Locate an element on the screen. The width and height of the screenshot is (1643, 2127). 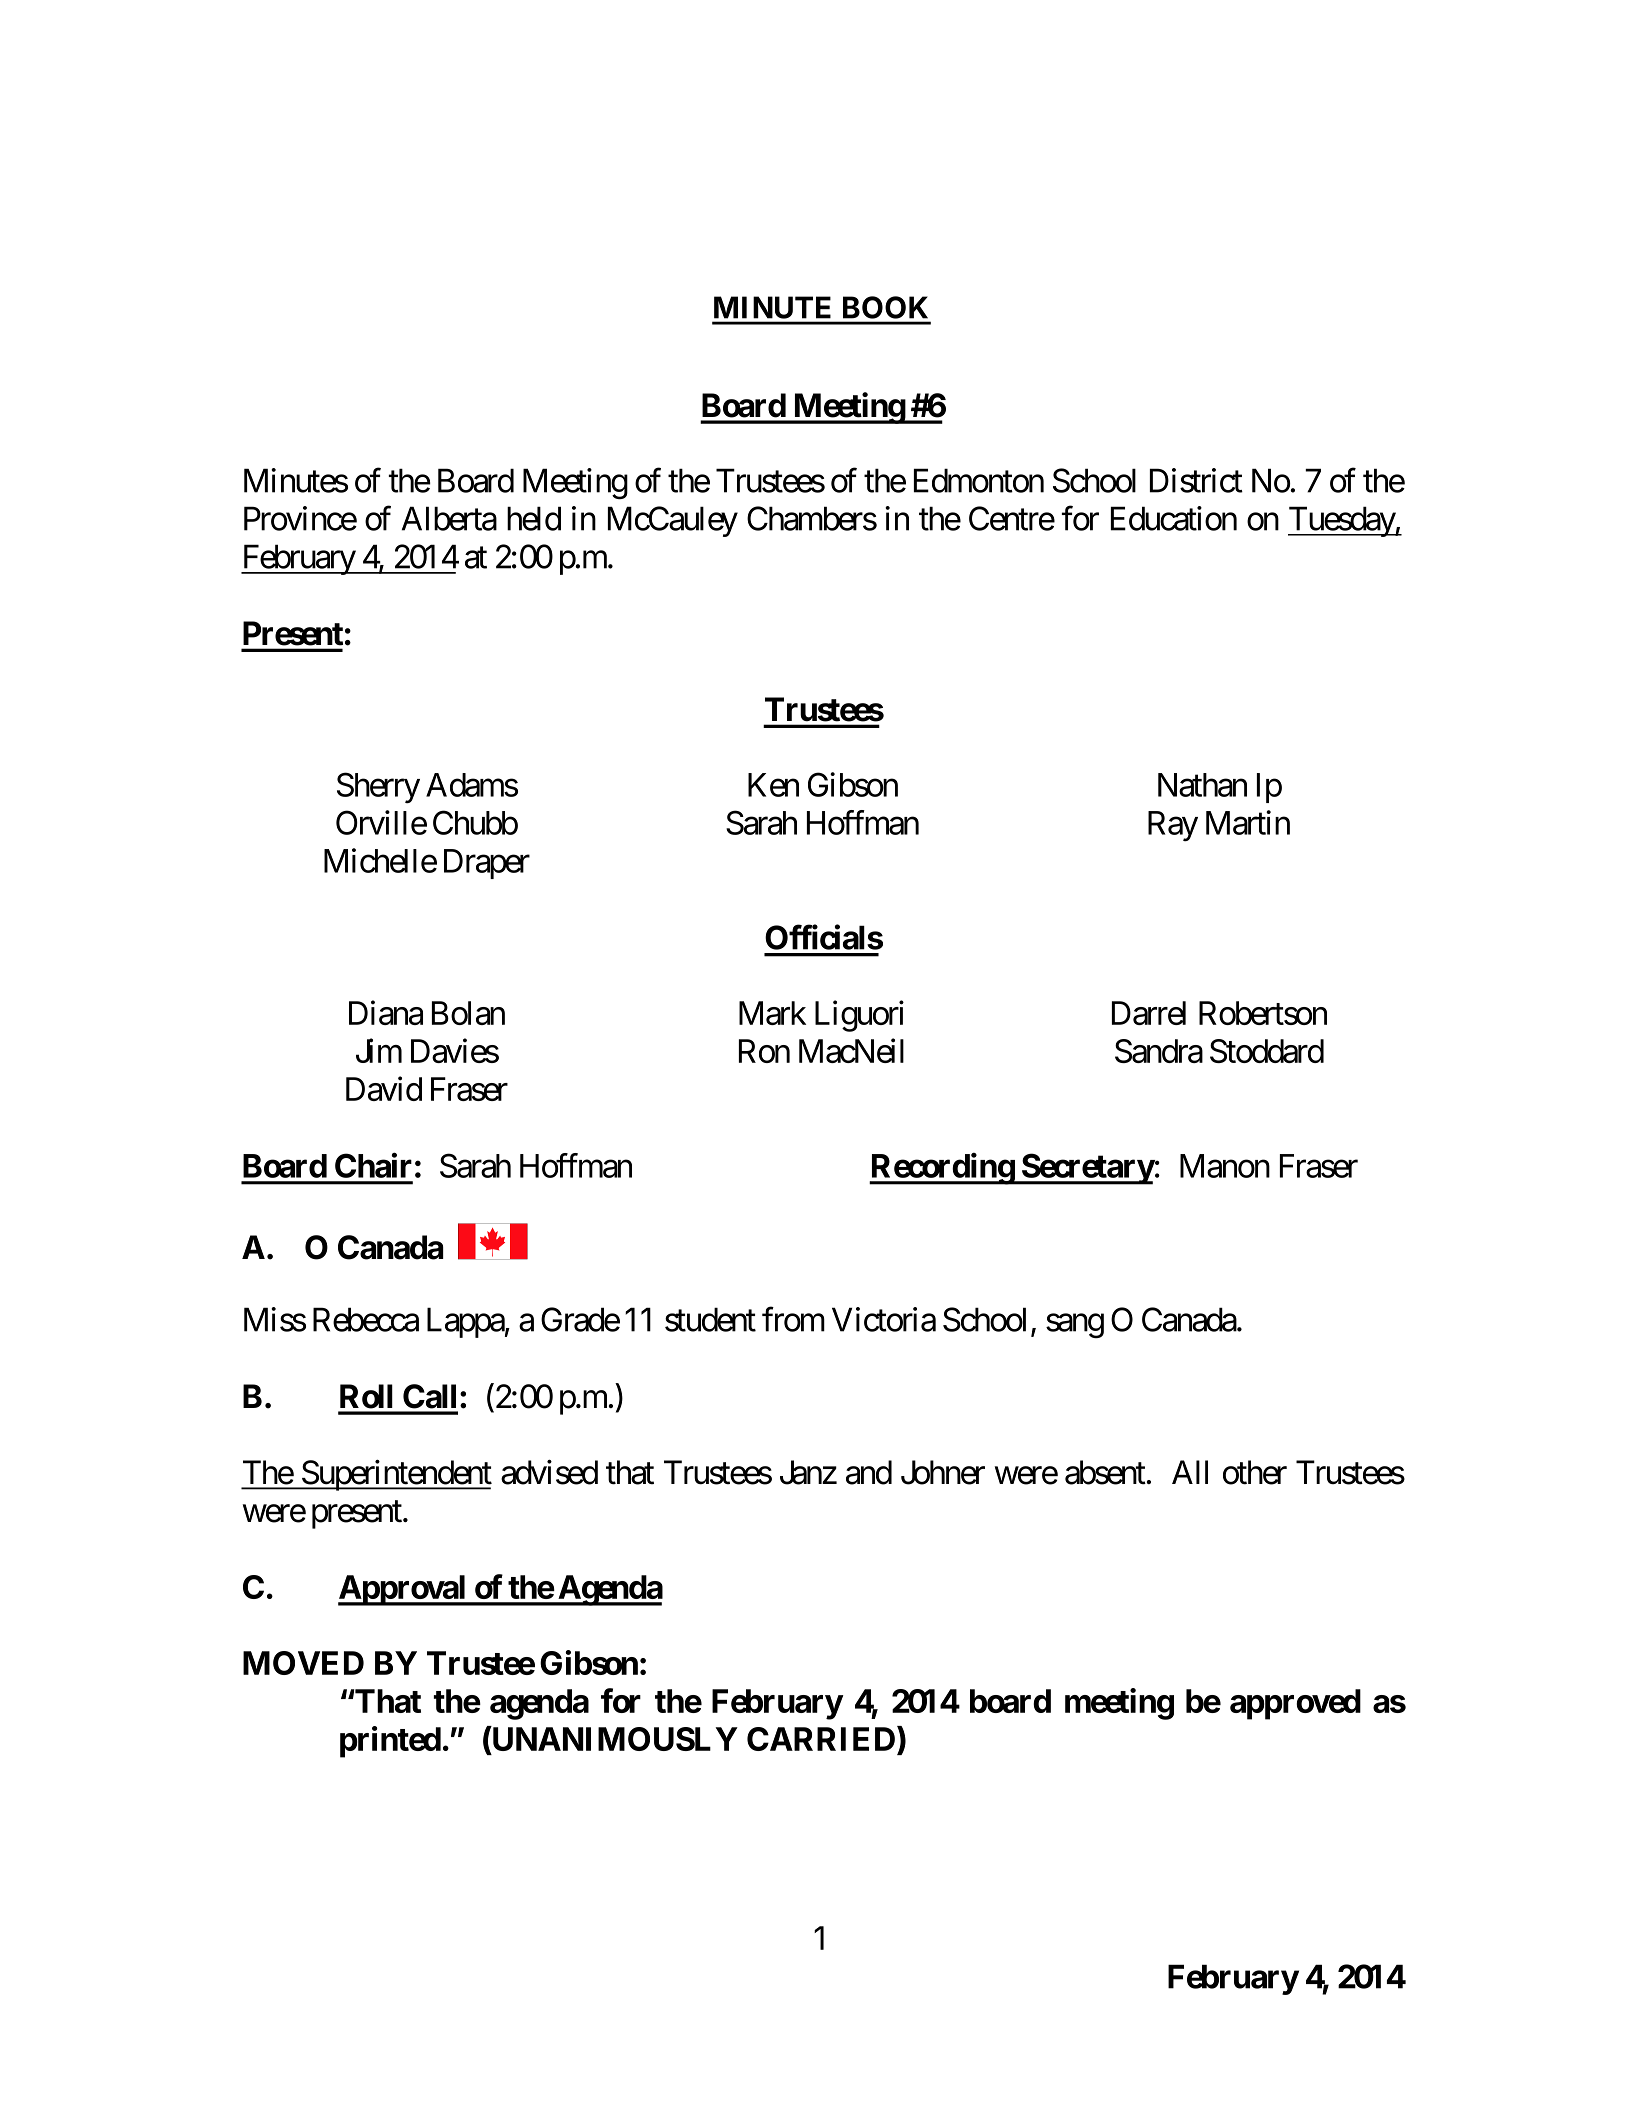
Secretary is located at coordinates (1087, 1169).
